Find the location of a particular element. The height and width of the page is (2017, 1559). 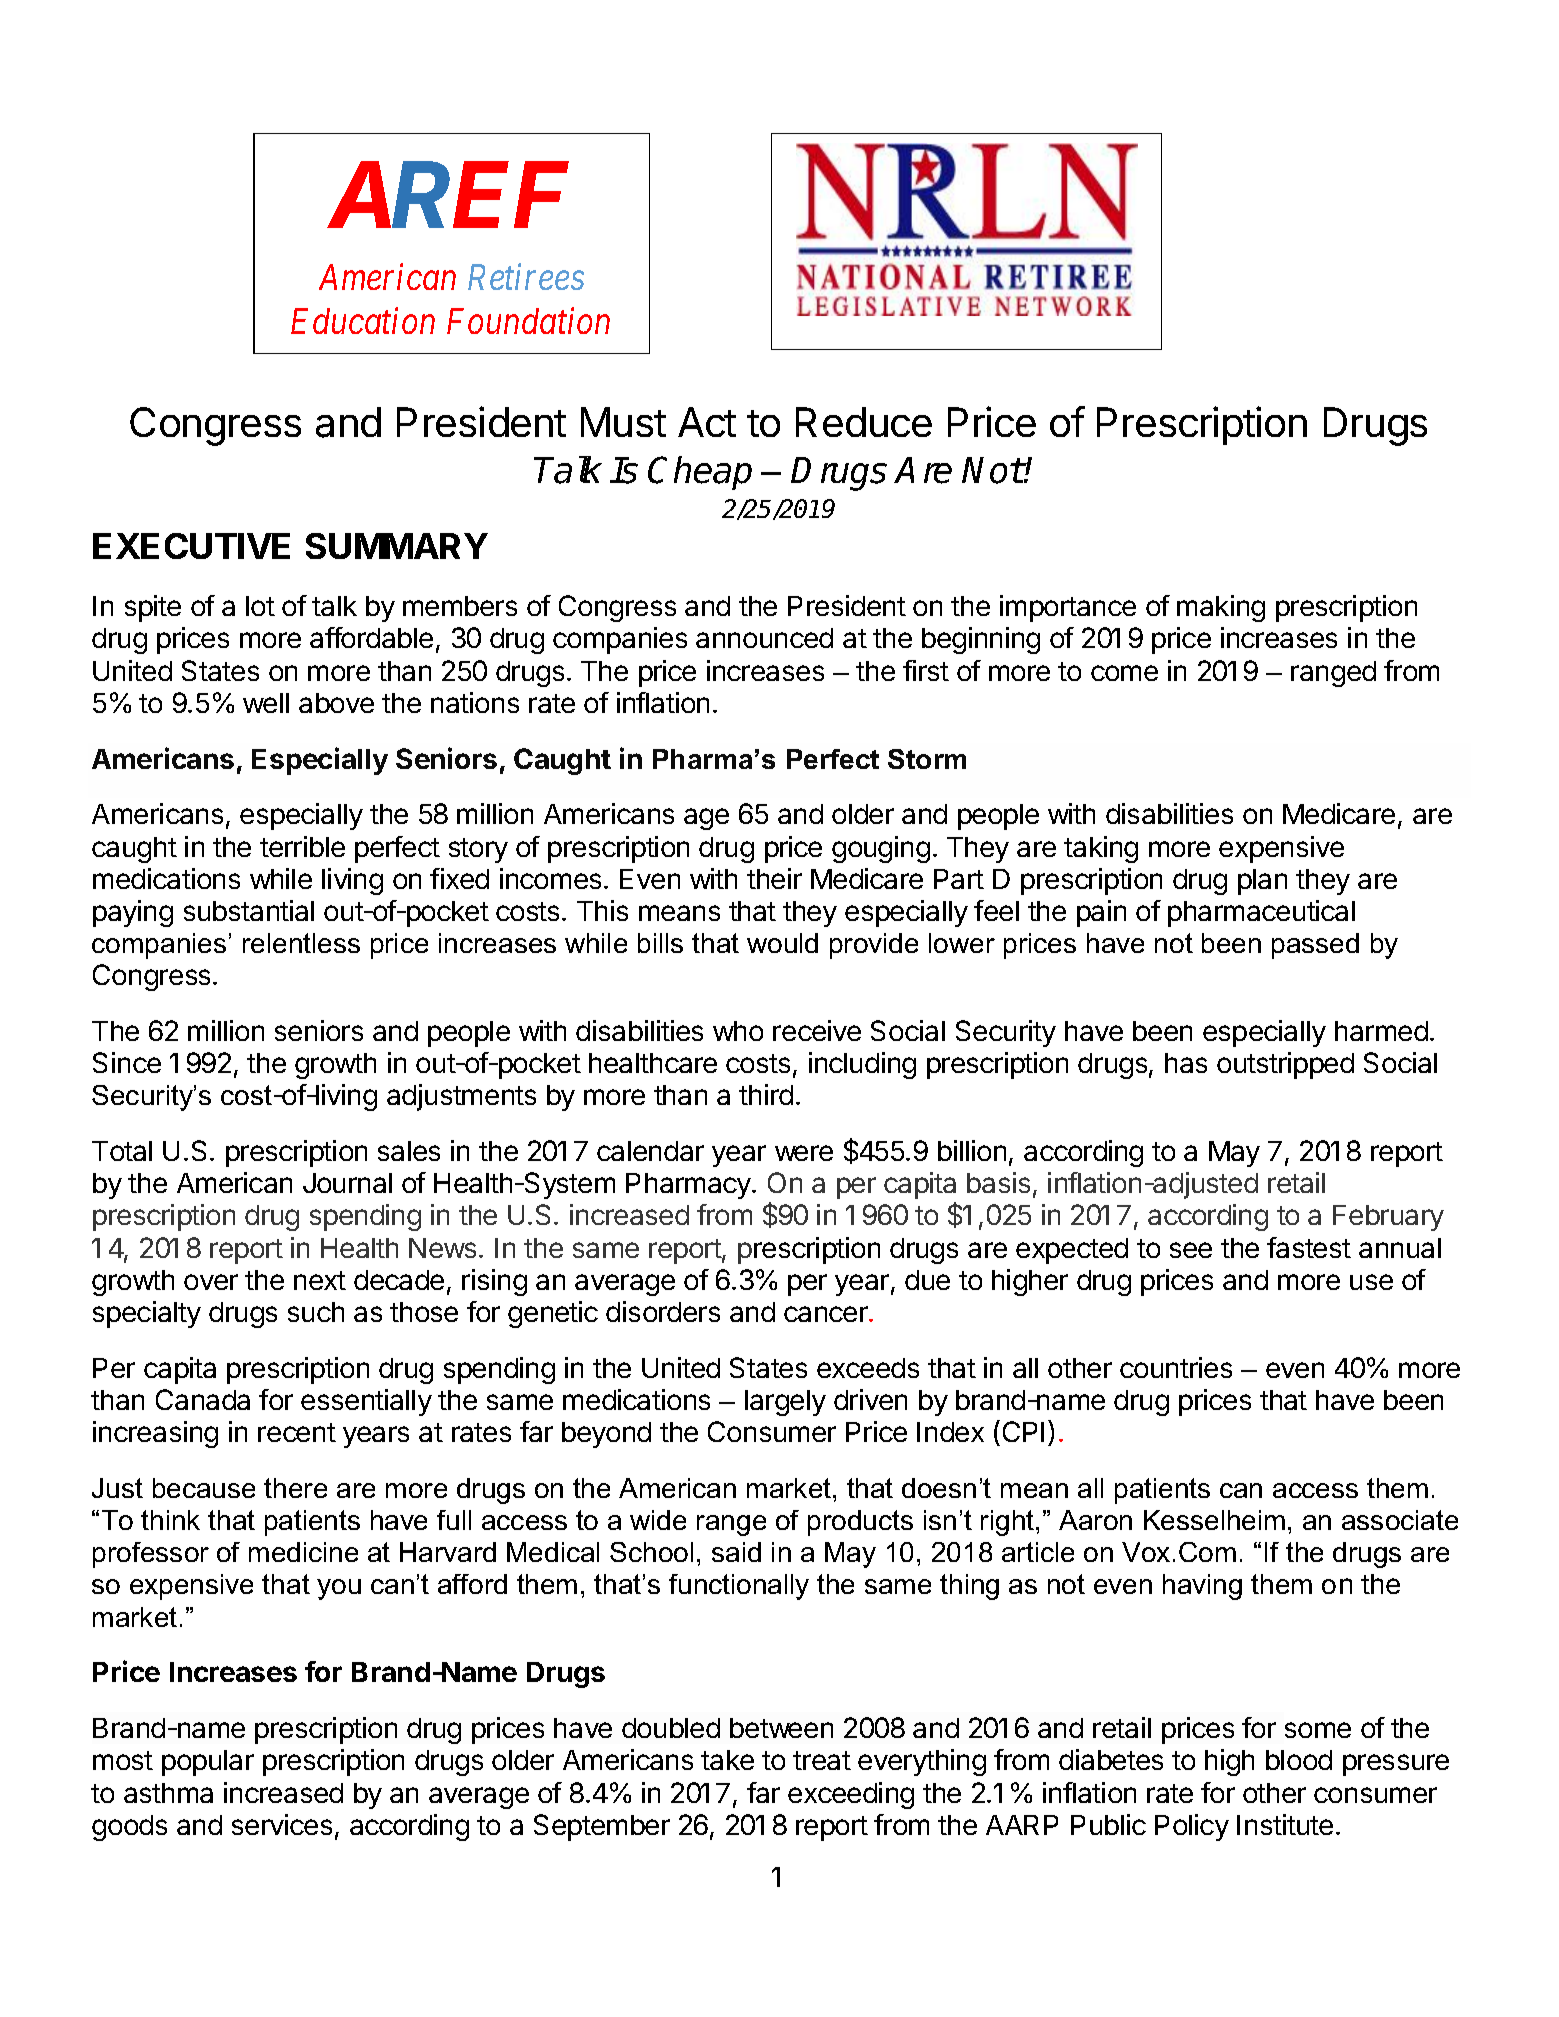

cancer is located at coordinates (827, 1314).
